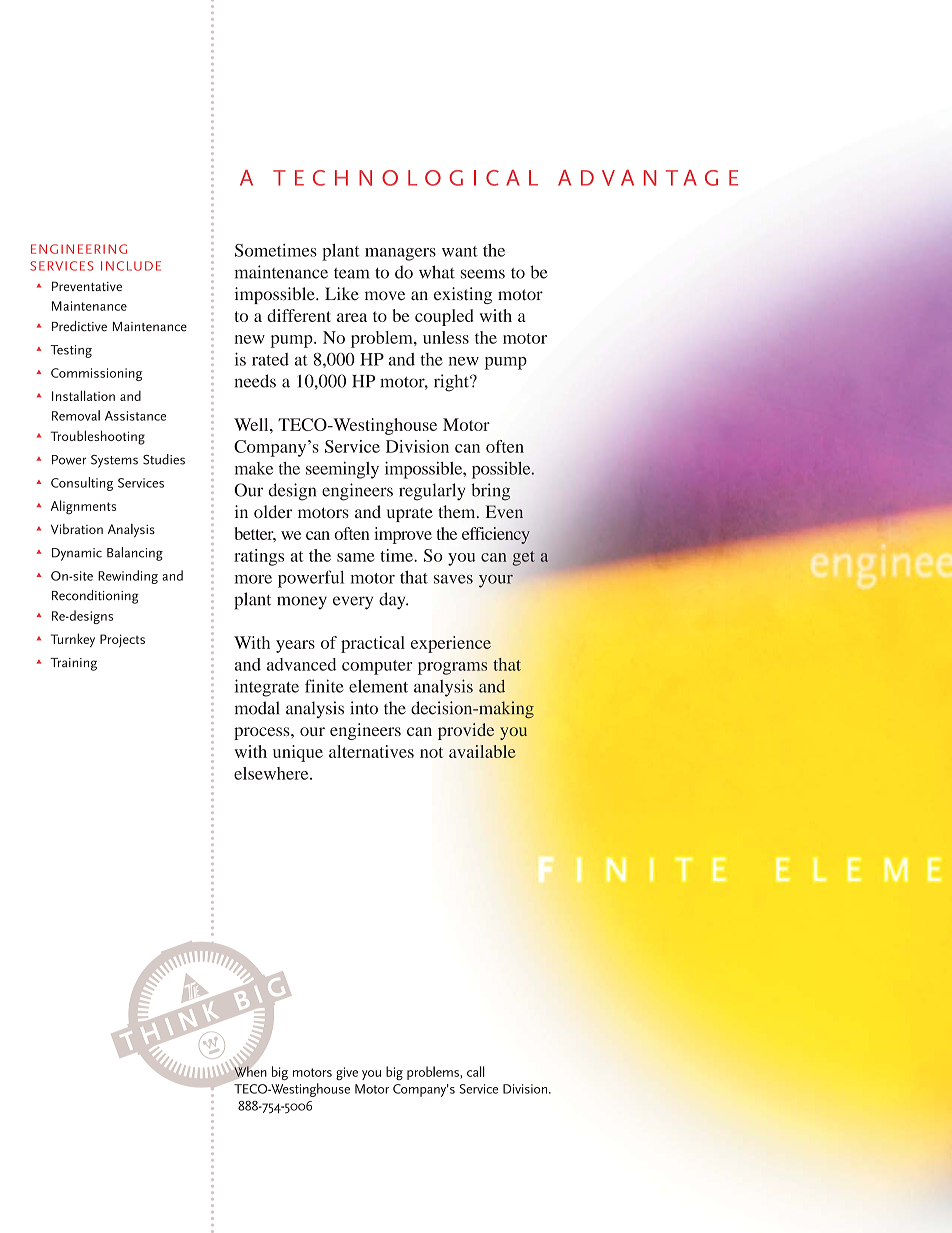 Image resolution: width=952 pixels, height=1233 pixels. I want to click on older, so click(273, 511).
